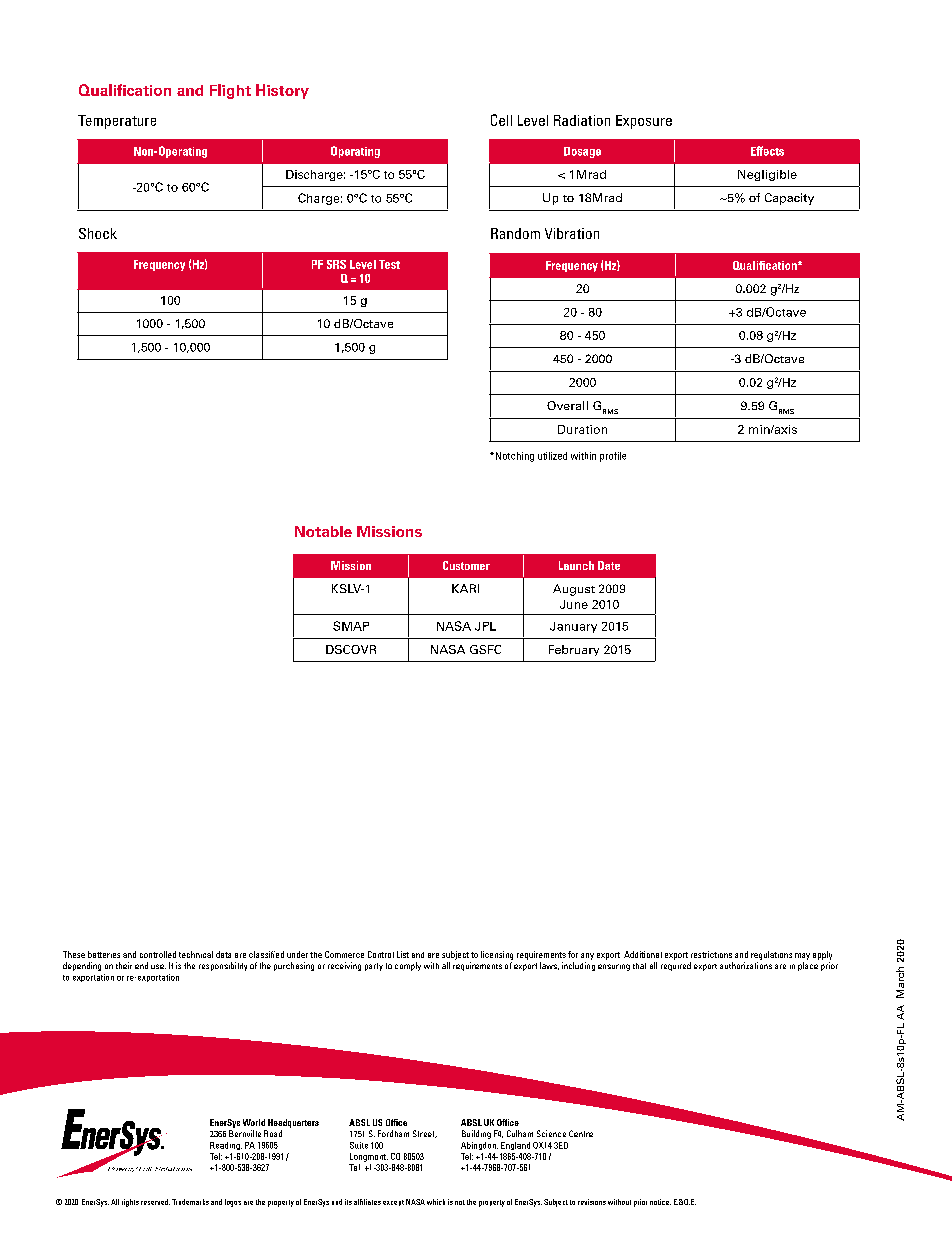 This screenshot has height=1233, width=952. I want to click on Notable, so click(323, 531).
